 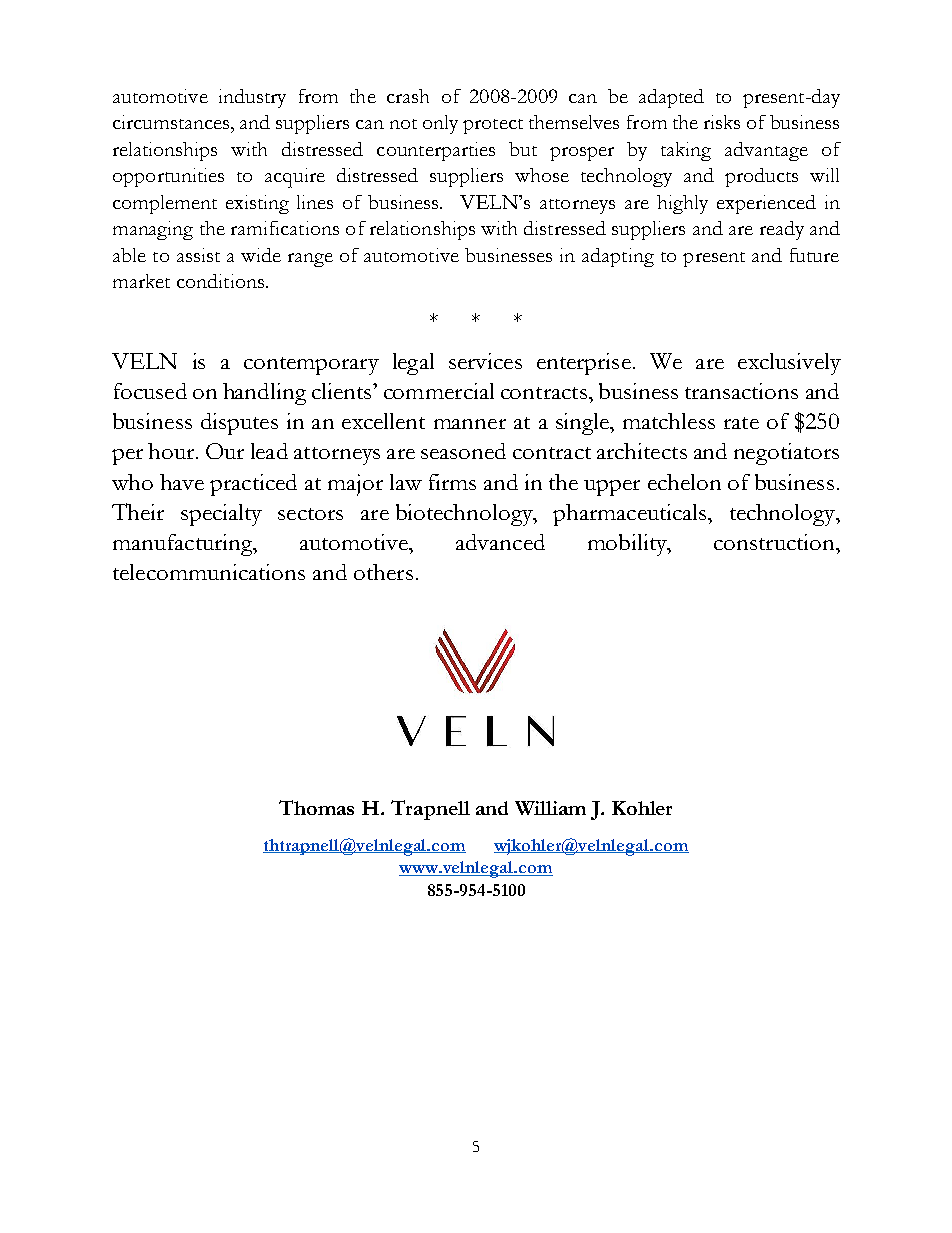 I want to click on commercial, so click(x=439, y=391).
